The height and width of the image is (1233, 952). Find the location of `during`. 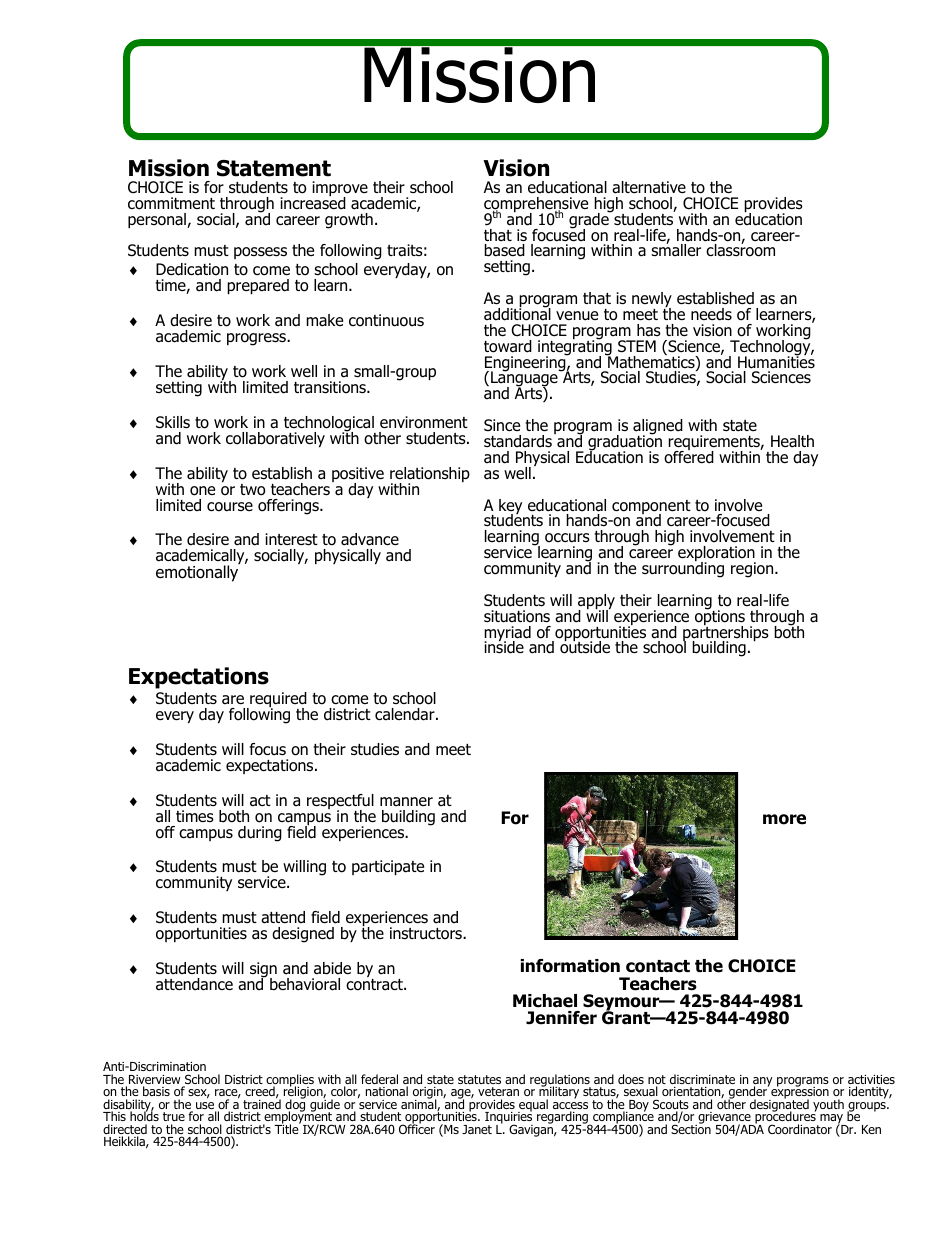

during is located at coordinates (260, 834).
